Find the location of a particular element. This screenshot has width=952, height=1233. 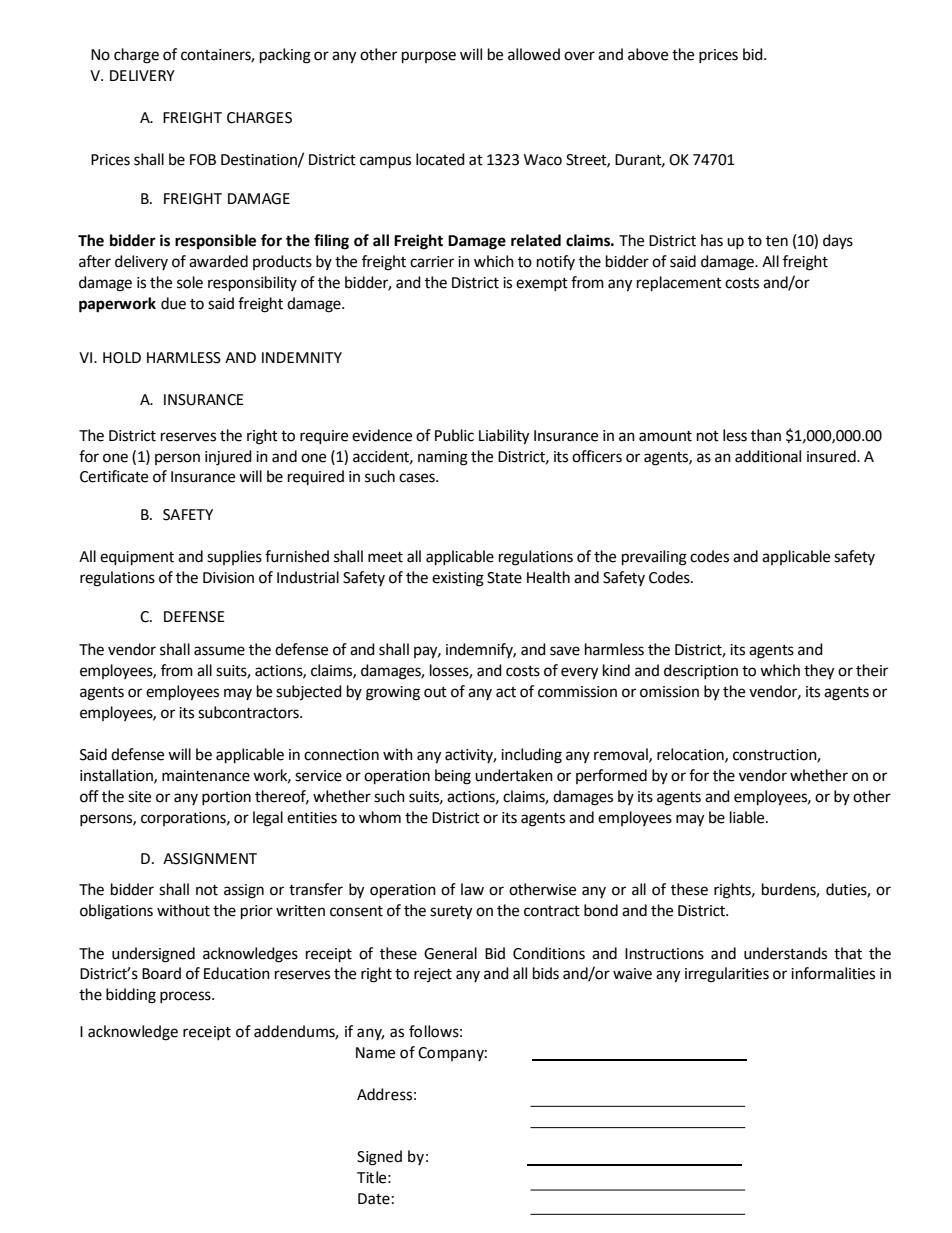

Date is located at coordinates (374, 1199).
